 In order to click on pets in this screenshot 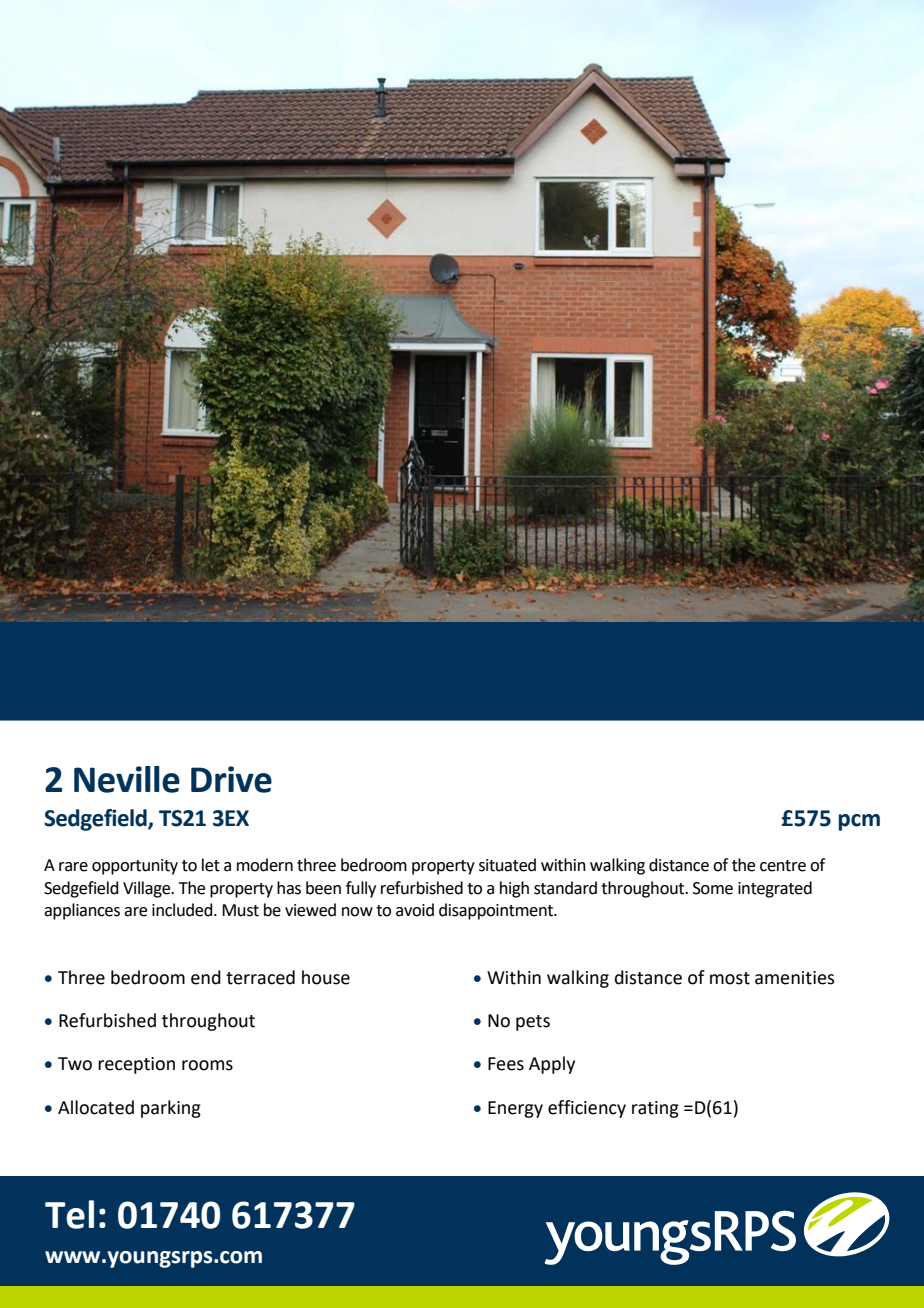, I will do `click(533, 1023)`.
